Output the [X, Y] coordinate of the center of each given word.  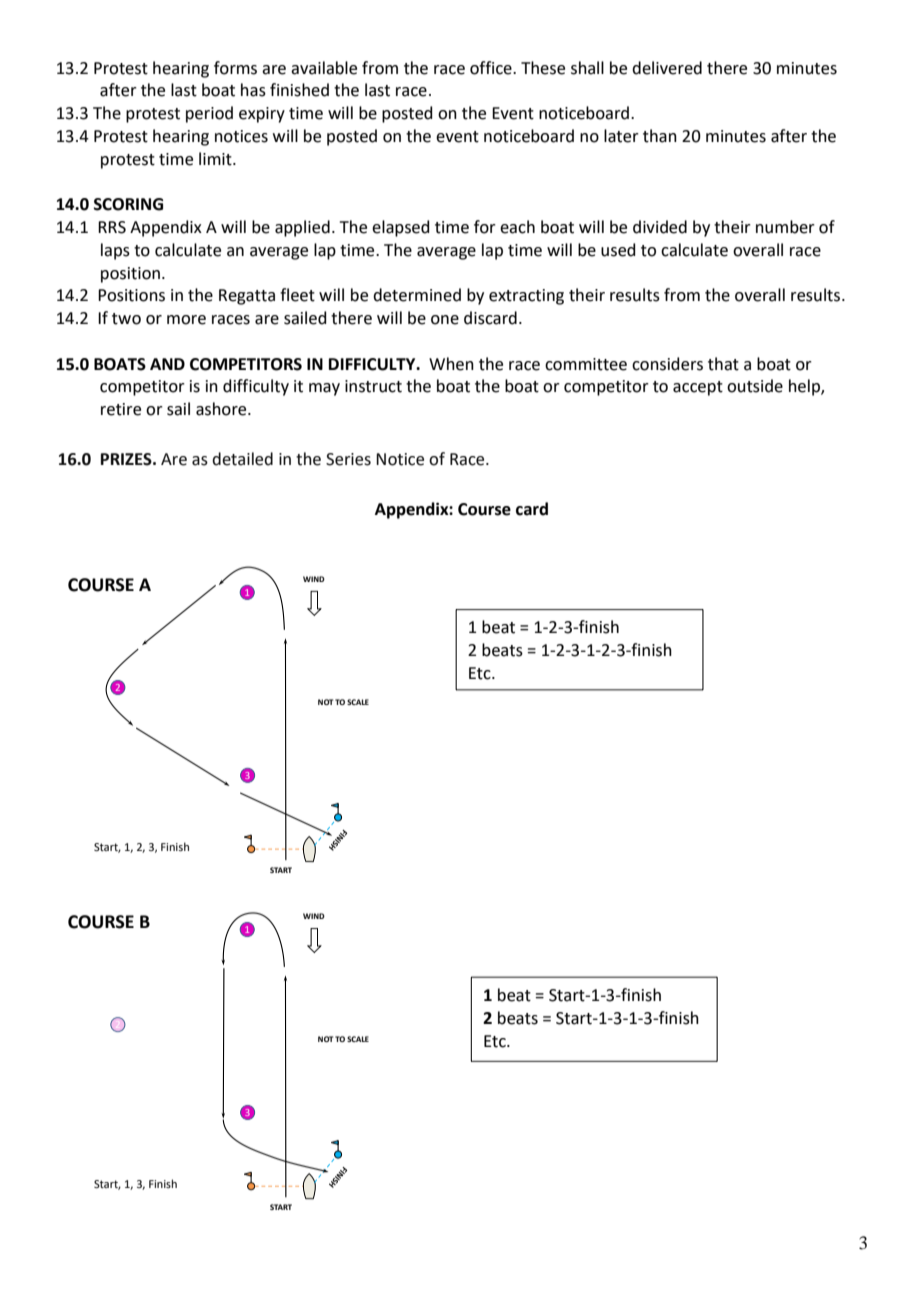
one [445, 320]
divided [660, 227]
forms [235, 68]
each [517, 227]
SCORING [128, 204]
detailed [242, 459]
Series [348, 459]
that [723, 364]
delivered [667, 68]
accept [698, 388]
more [186, 320]
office [492, 68]
